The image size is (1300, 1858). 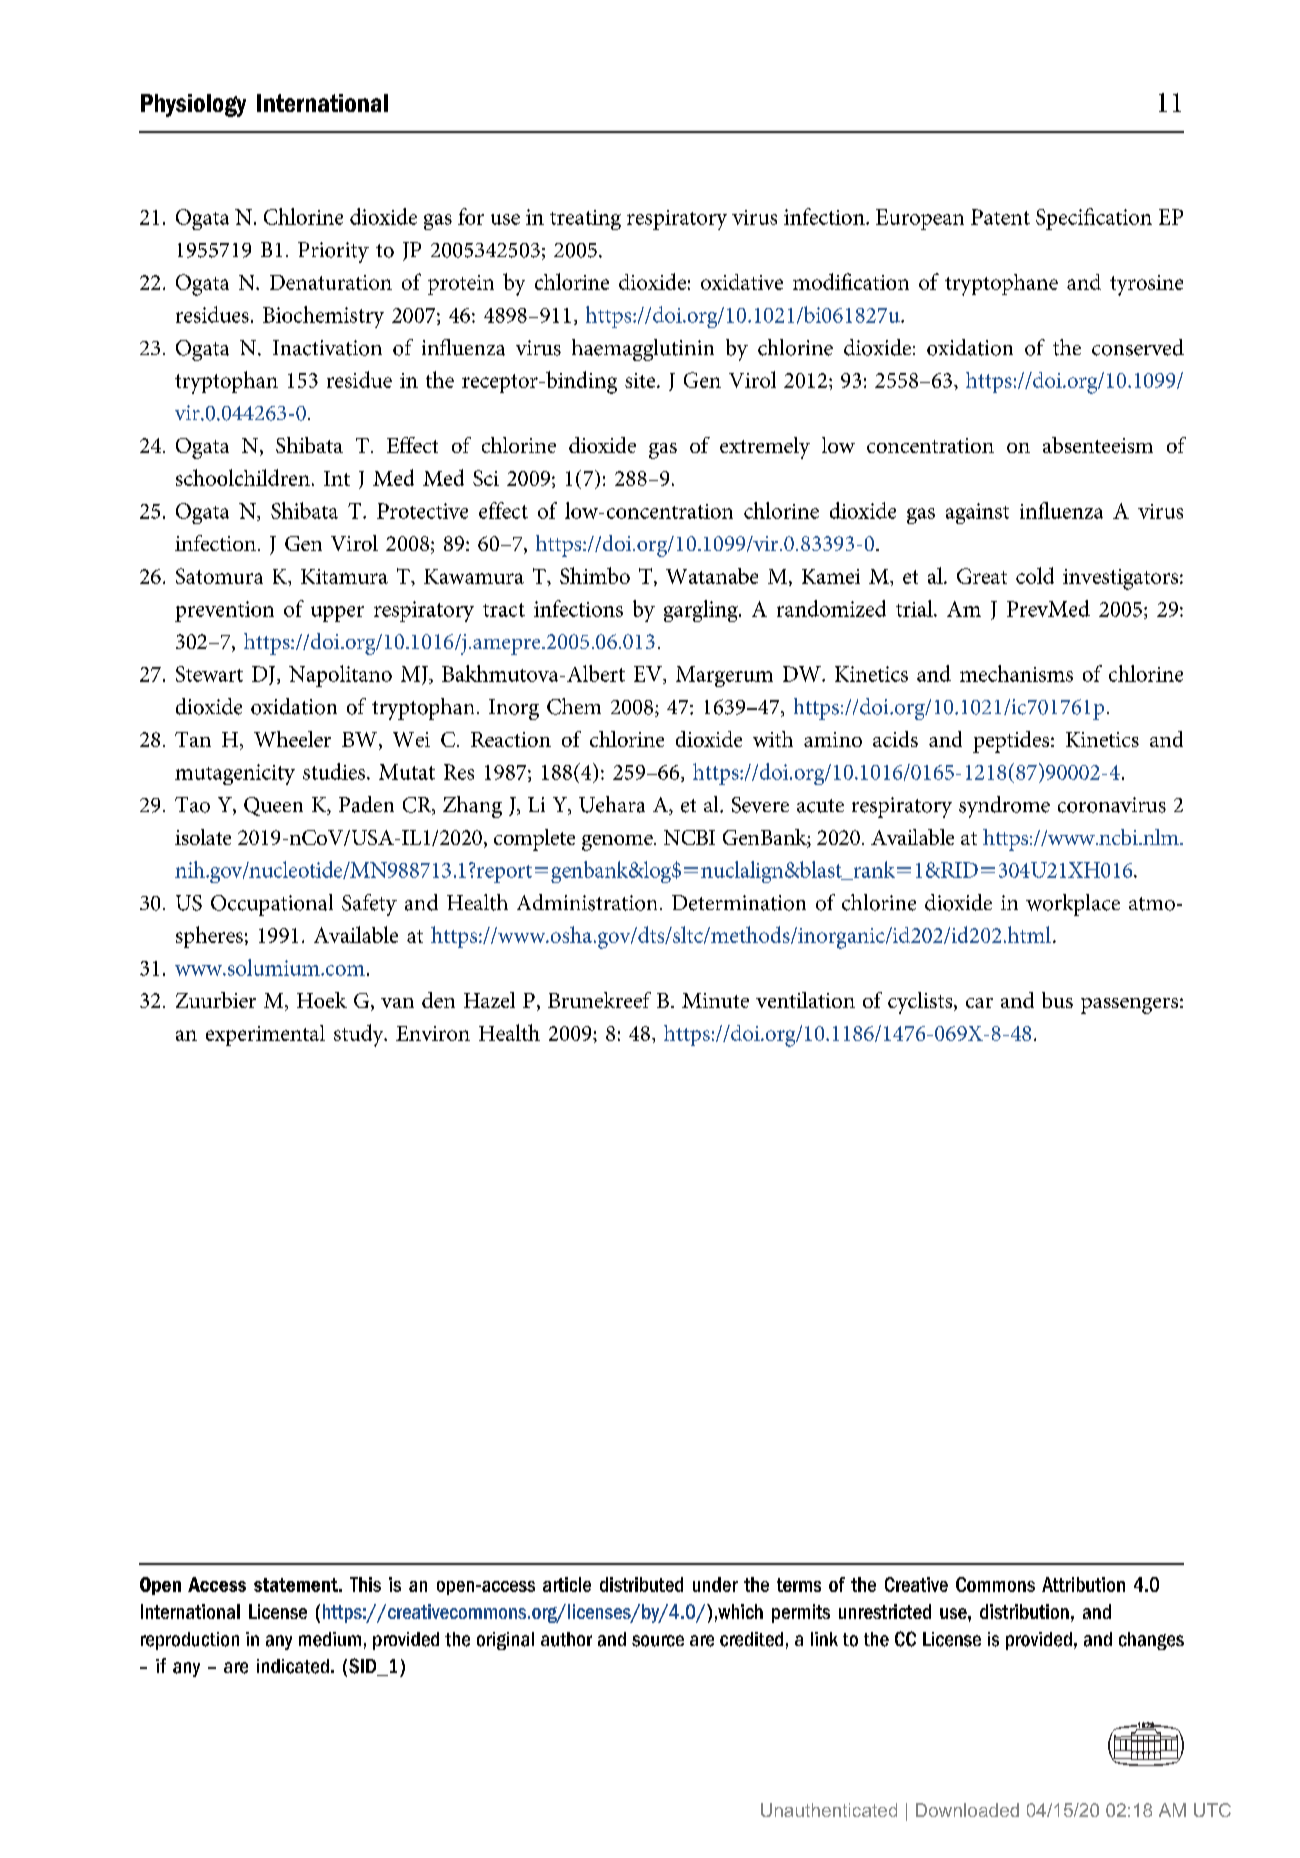 I want to click on under, so click(x=715, y=1584).
